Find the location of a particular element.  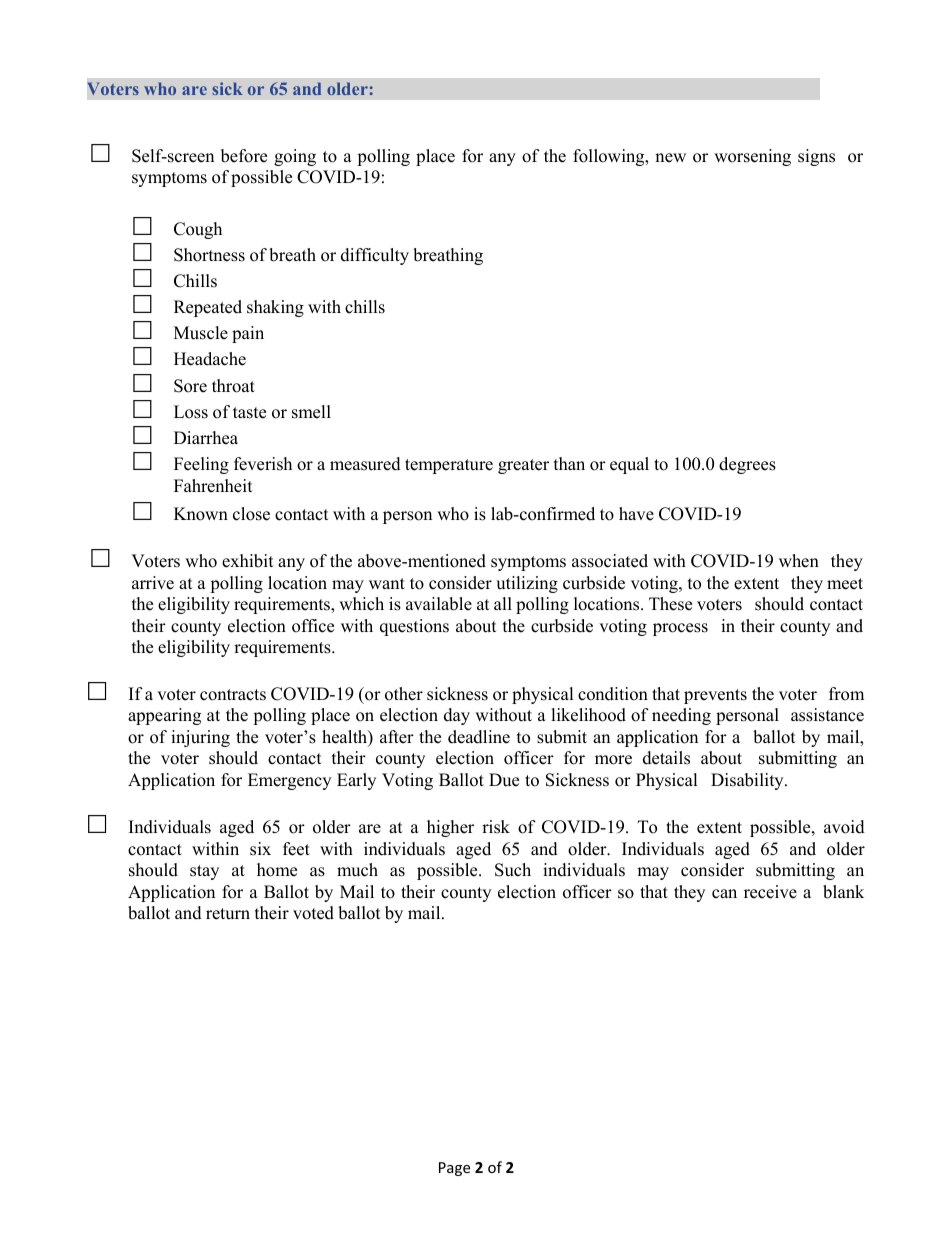

Due is located at coordinates (504, 780).
